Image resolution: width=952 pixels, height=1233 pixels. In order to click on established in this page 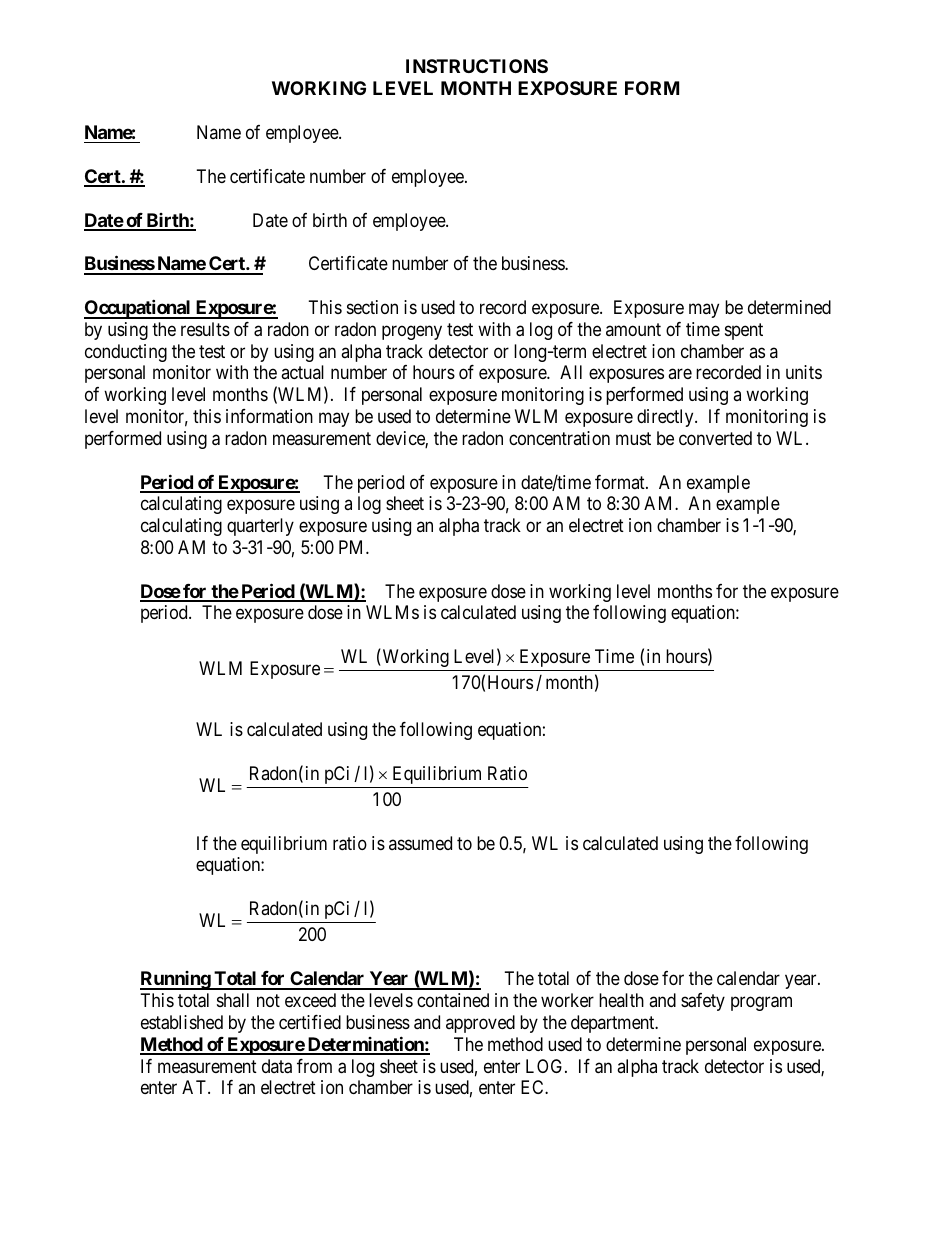, I will do `click(182, 1022)`.
